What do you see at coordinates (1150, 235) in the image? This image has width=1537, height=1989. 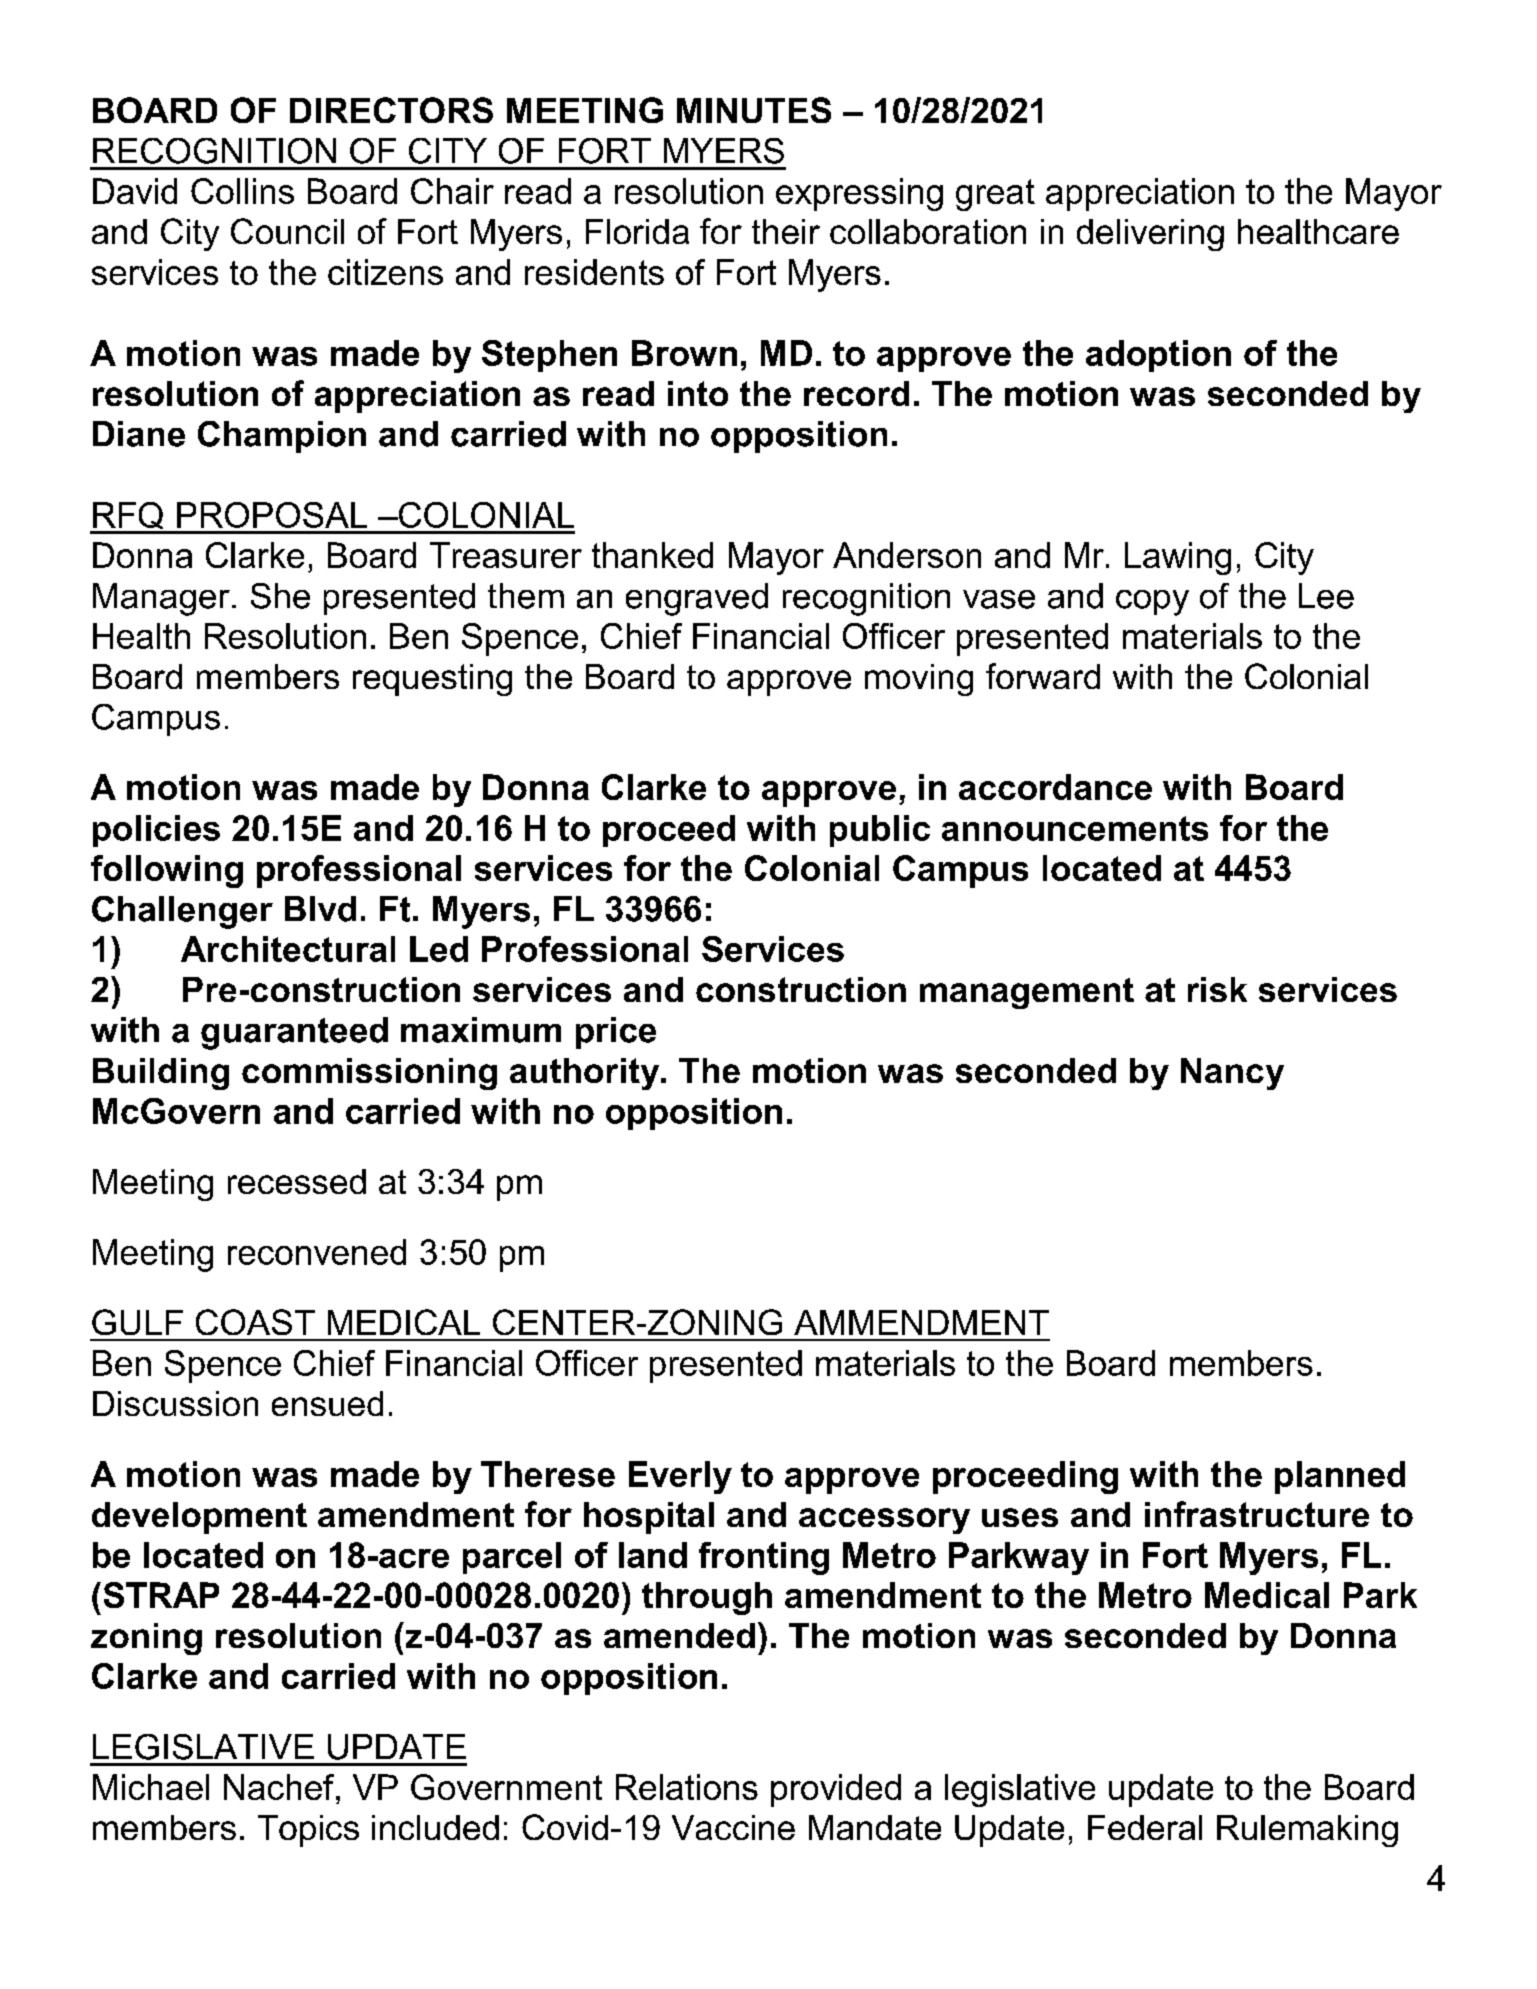 I see `delivering` at bounding box center [1150, 235].
